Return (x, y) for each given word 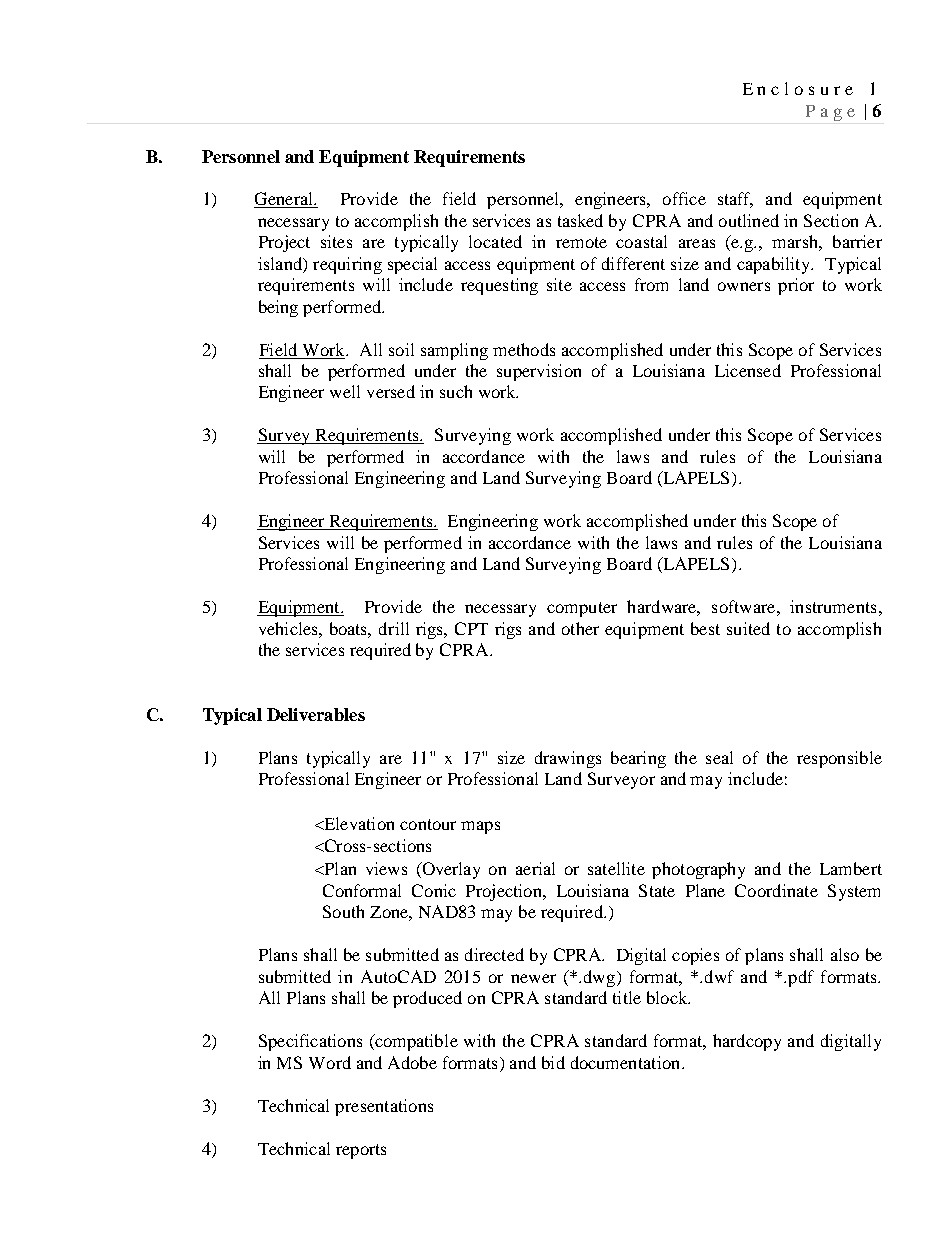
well (345, 391)
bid (553, 1062)
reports (361, 1151)
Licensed (748, 370)
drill (394, 628)
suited (748, 628)
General (284, 200)
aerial (535, 868)
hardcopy (747, 1042)
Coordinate (776, 890)
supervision (539, 372)
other (580, 628)
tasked (580, 220)
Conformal (362, 890)
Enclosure (798, 88)
